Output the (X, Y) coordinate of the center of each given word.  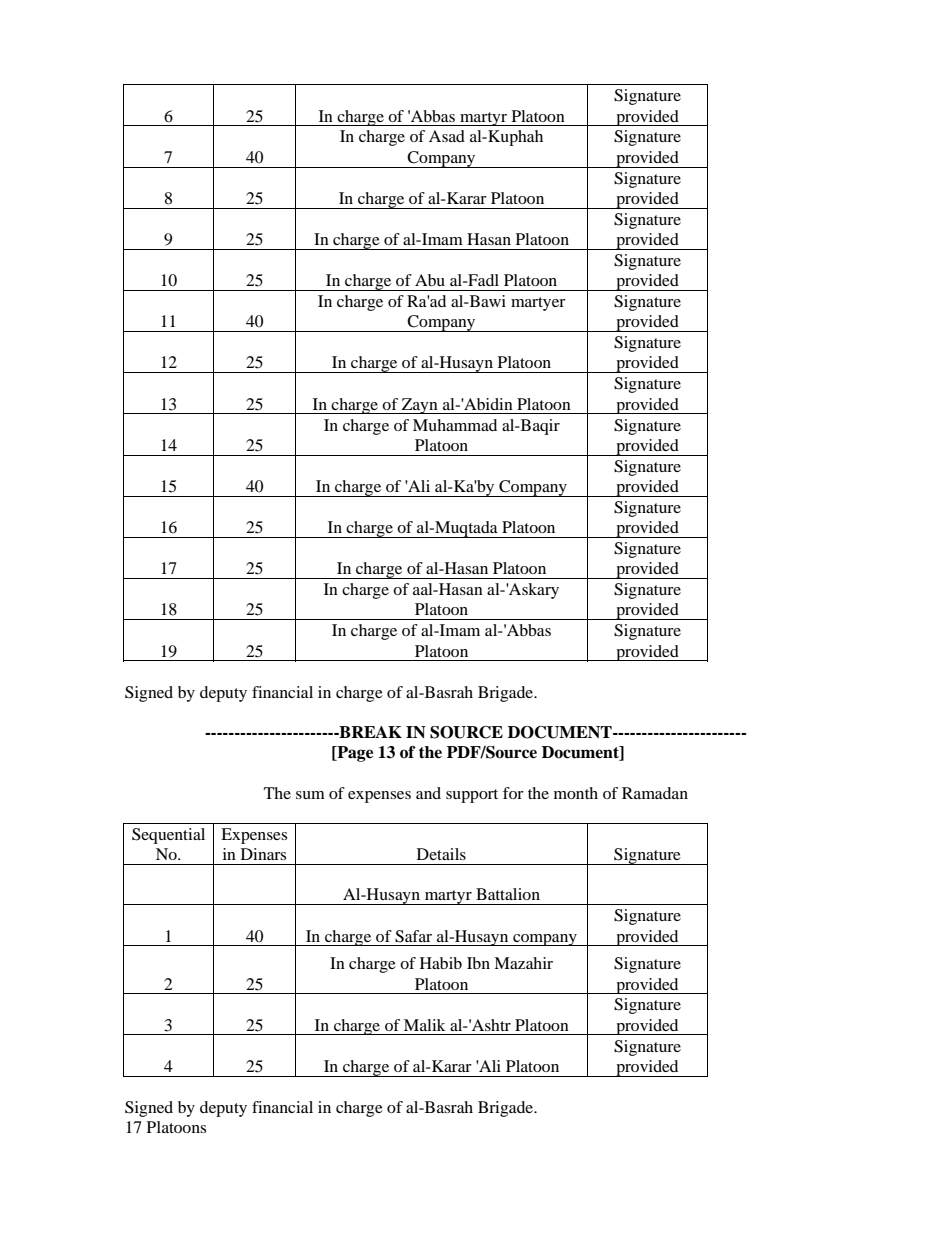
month (576, 793)
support (472, 796)
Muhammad (455, 425)
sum (310, 795)
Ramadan (655, 793)
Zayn (420, 406)
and (428, 793)
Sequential (168, 836)
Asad (447, 136)
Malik (425, 1025)
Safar (413, 936)
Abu (430, 280)
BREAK (369, 732)
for (513, 793)
